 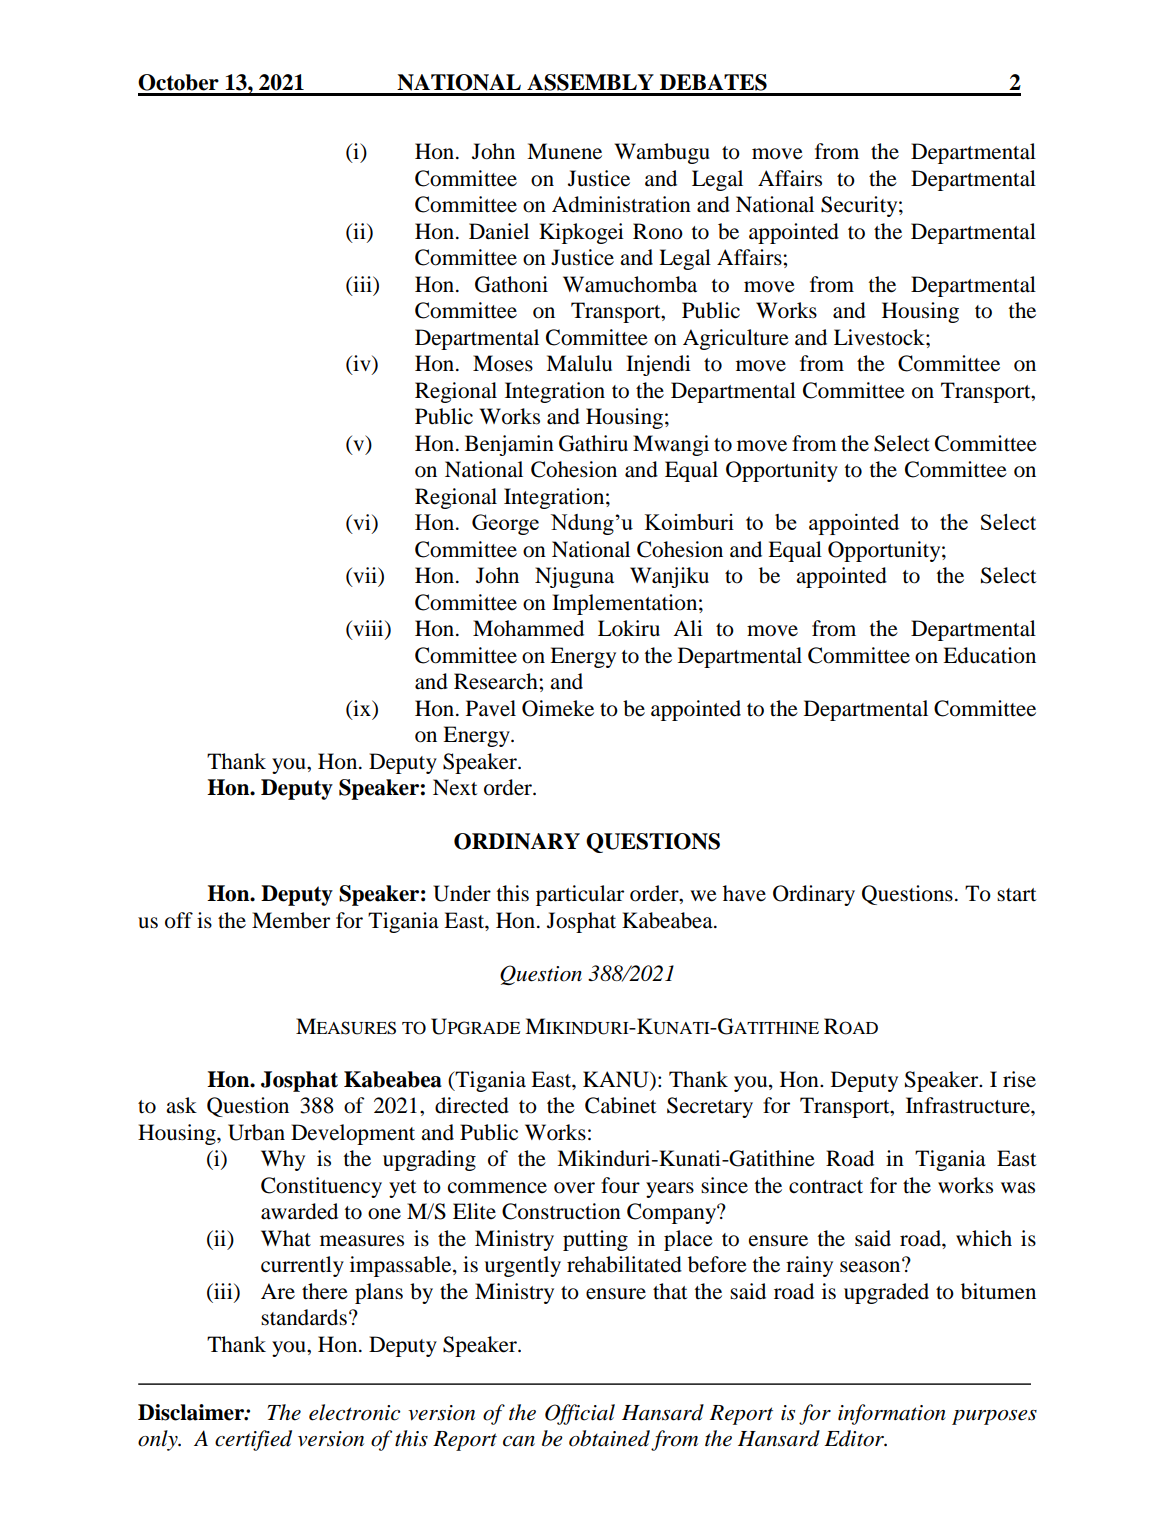 I want to click on Infrastructure, so click(x=969, y=1105).
